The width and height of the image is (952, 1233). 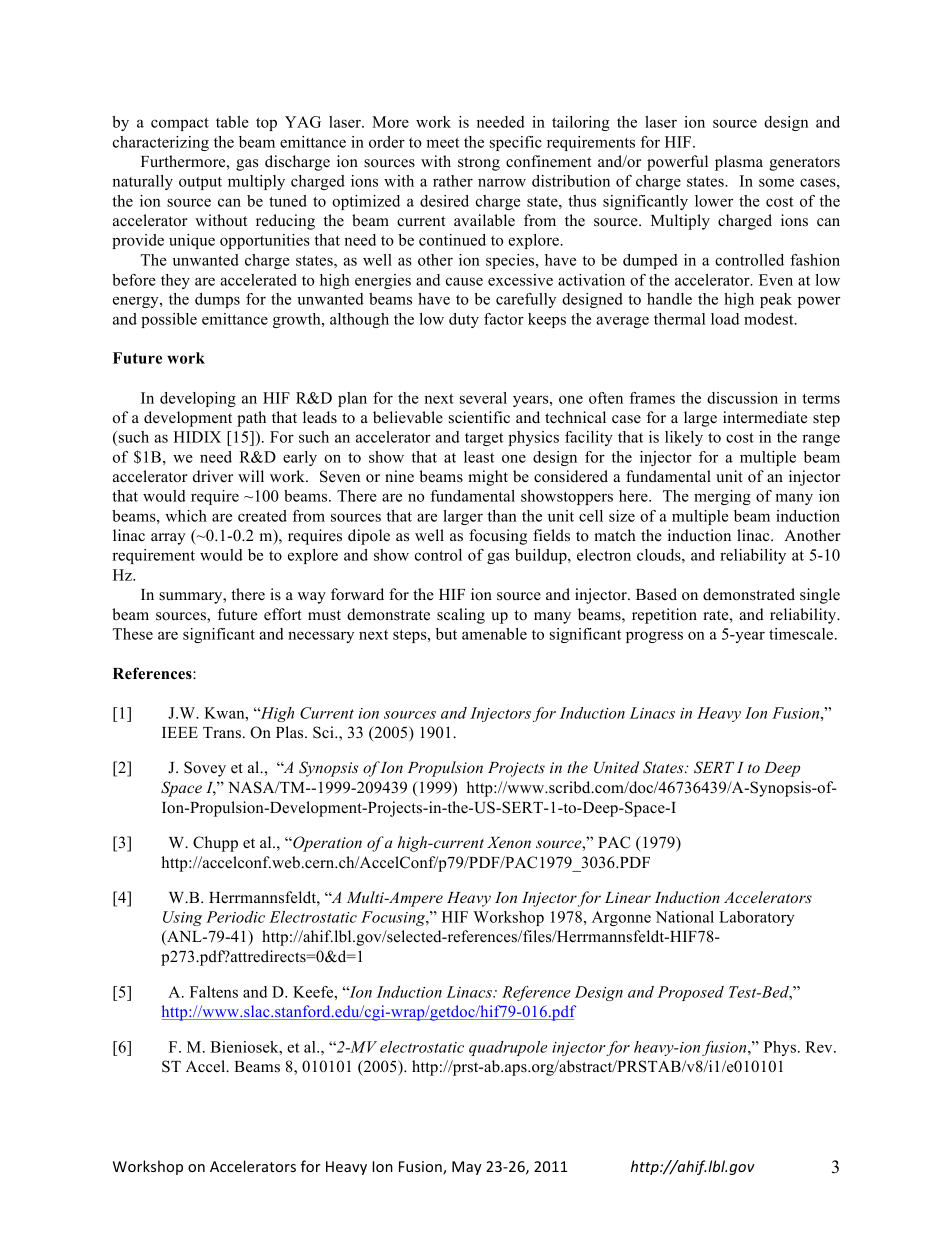 I want to click on Periodic, so click(x=235, y=917).
